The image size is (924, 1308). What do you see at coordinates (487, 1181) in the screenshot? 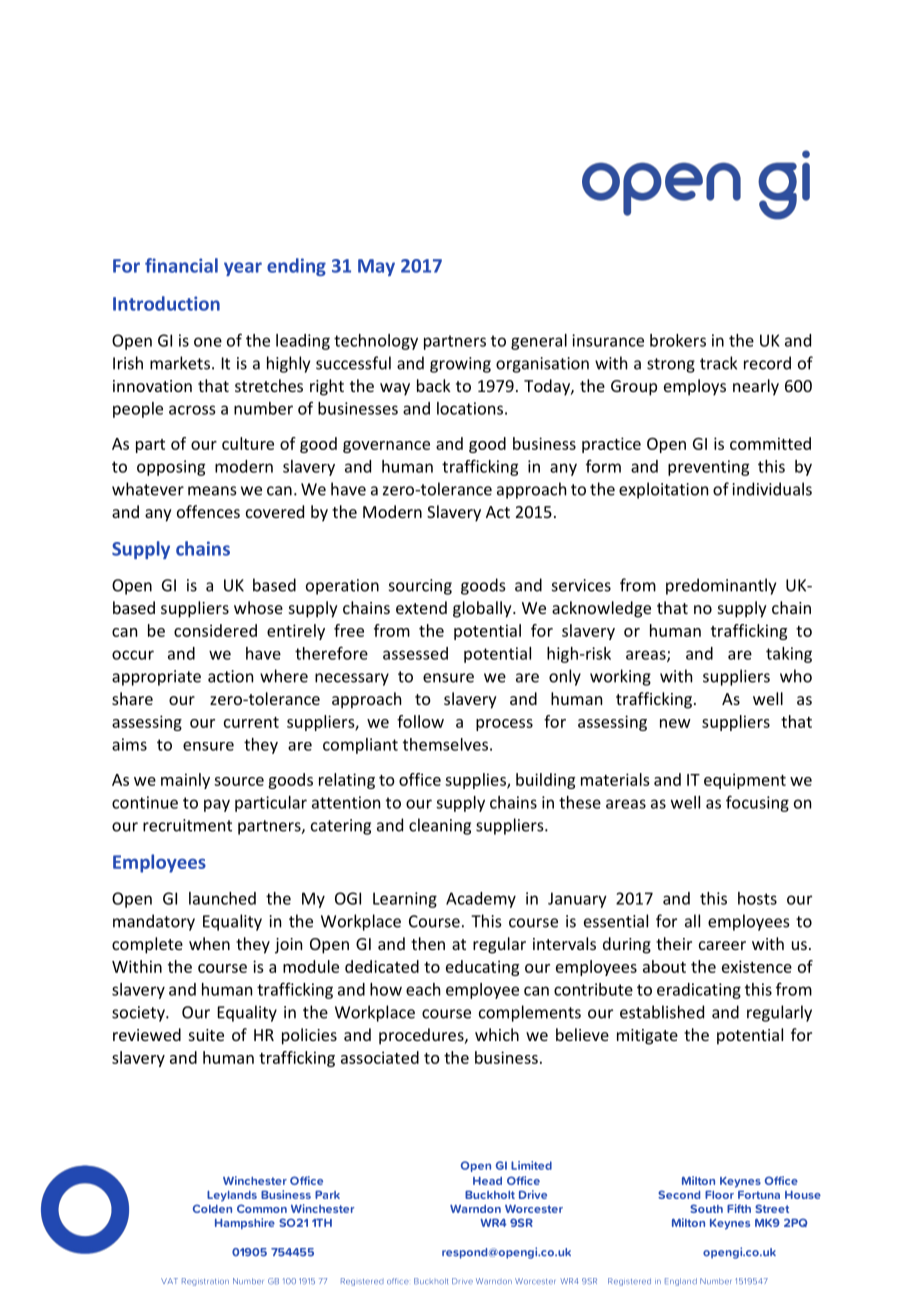
I see `Head` at bounding box center [487, 1181].
